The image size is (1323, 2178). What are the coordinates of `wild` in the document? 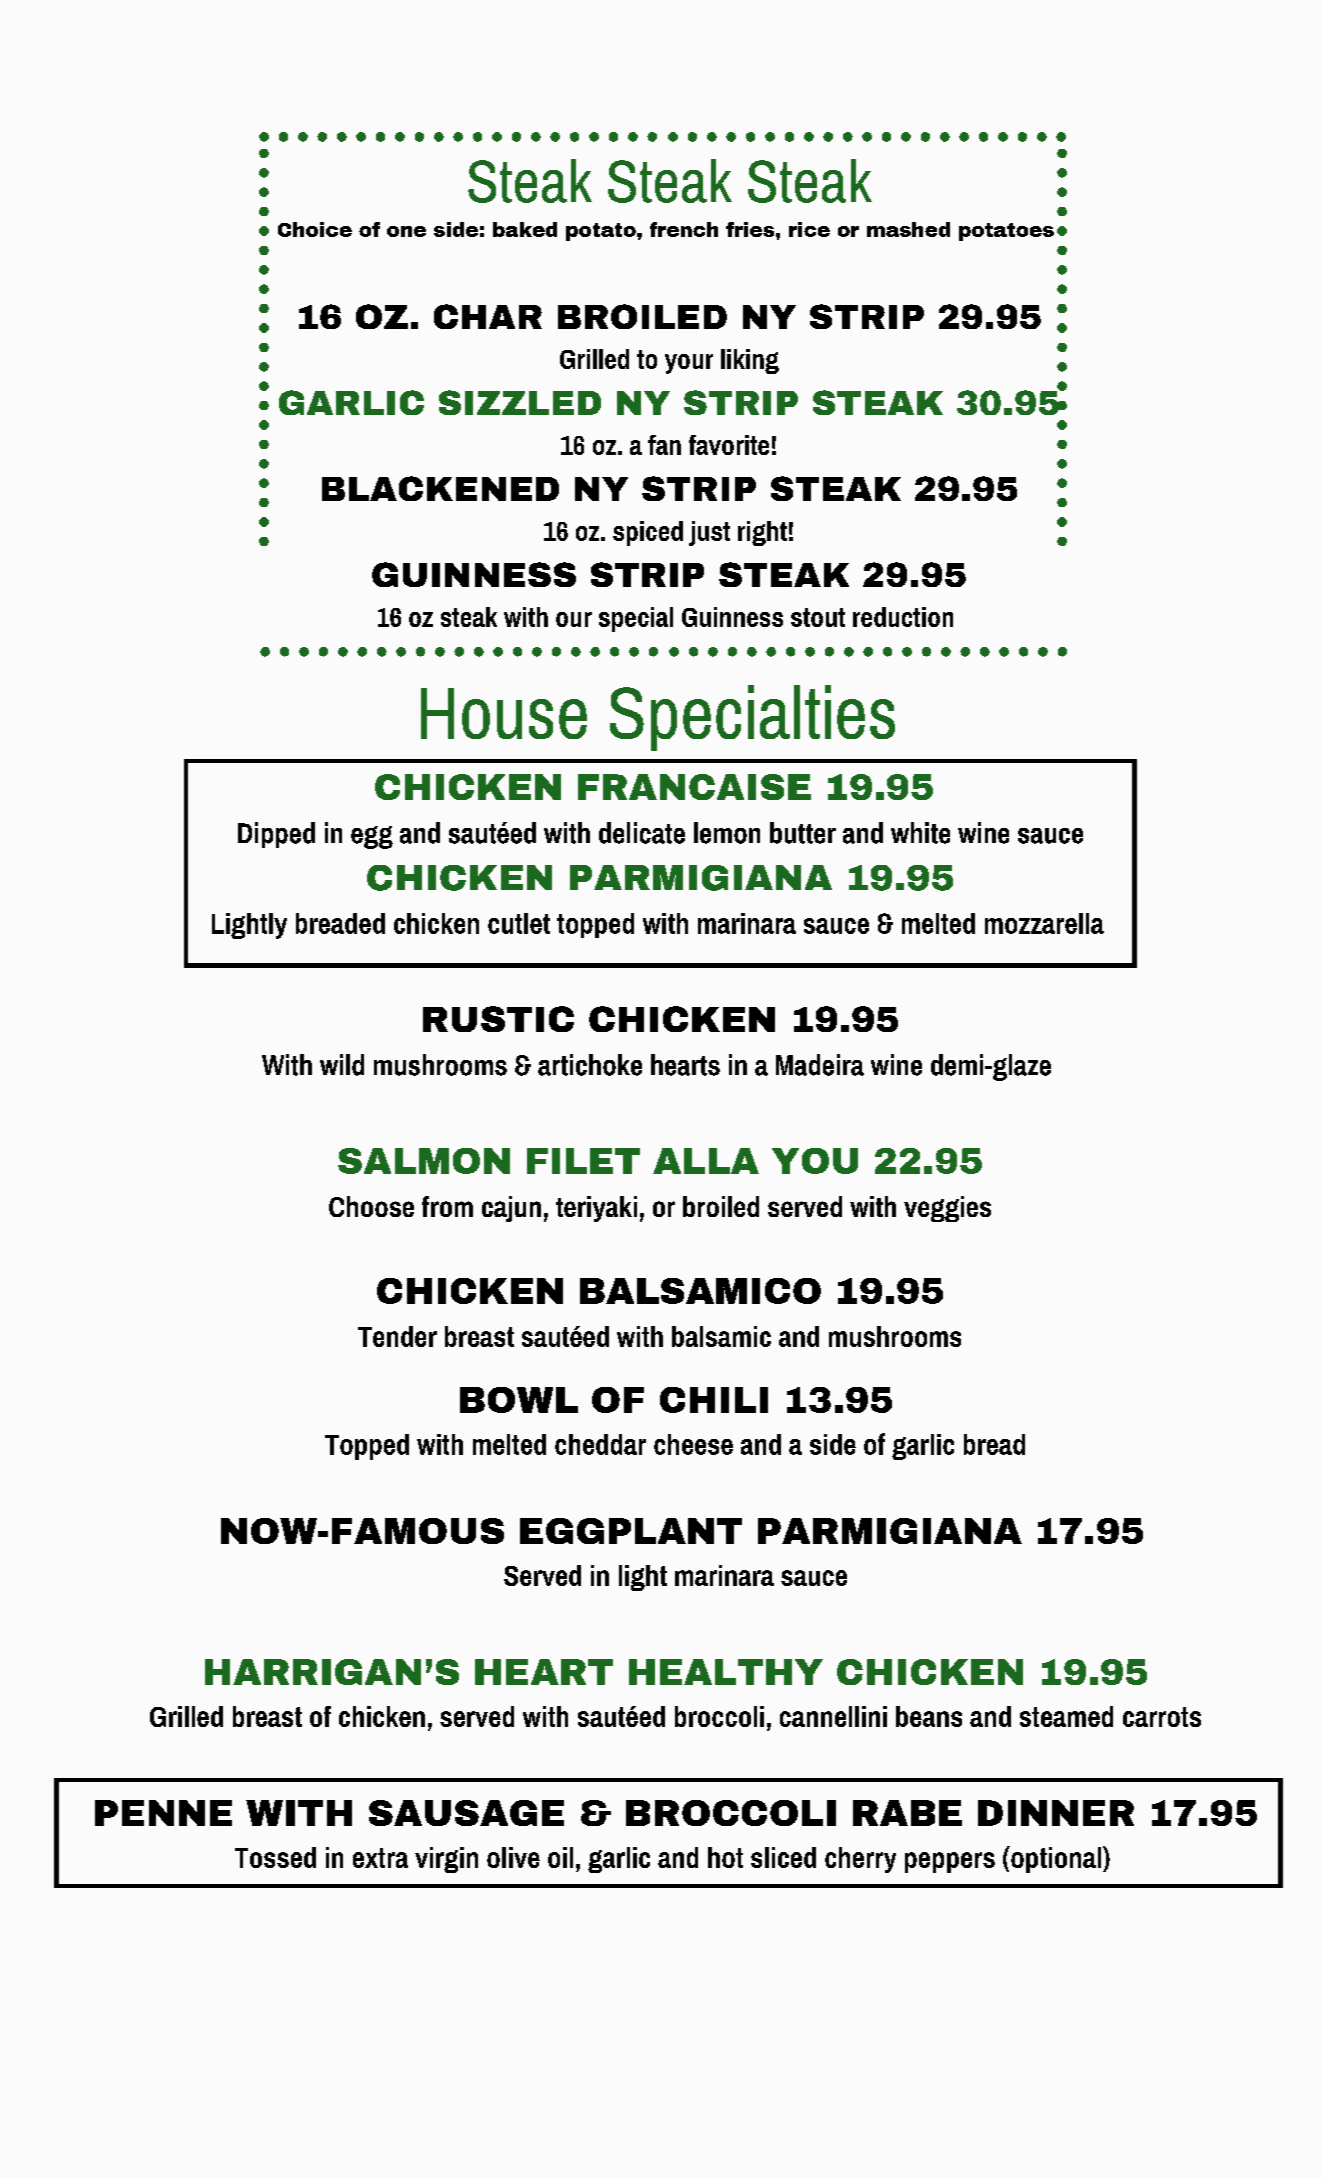 It's located at (342, 1065).
